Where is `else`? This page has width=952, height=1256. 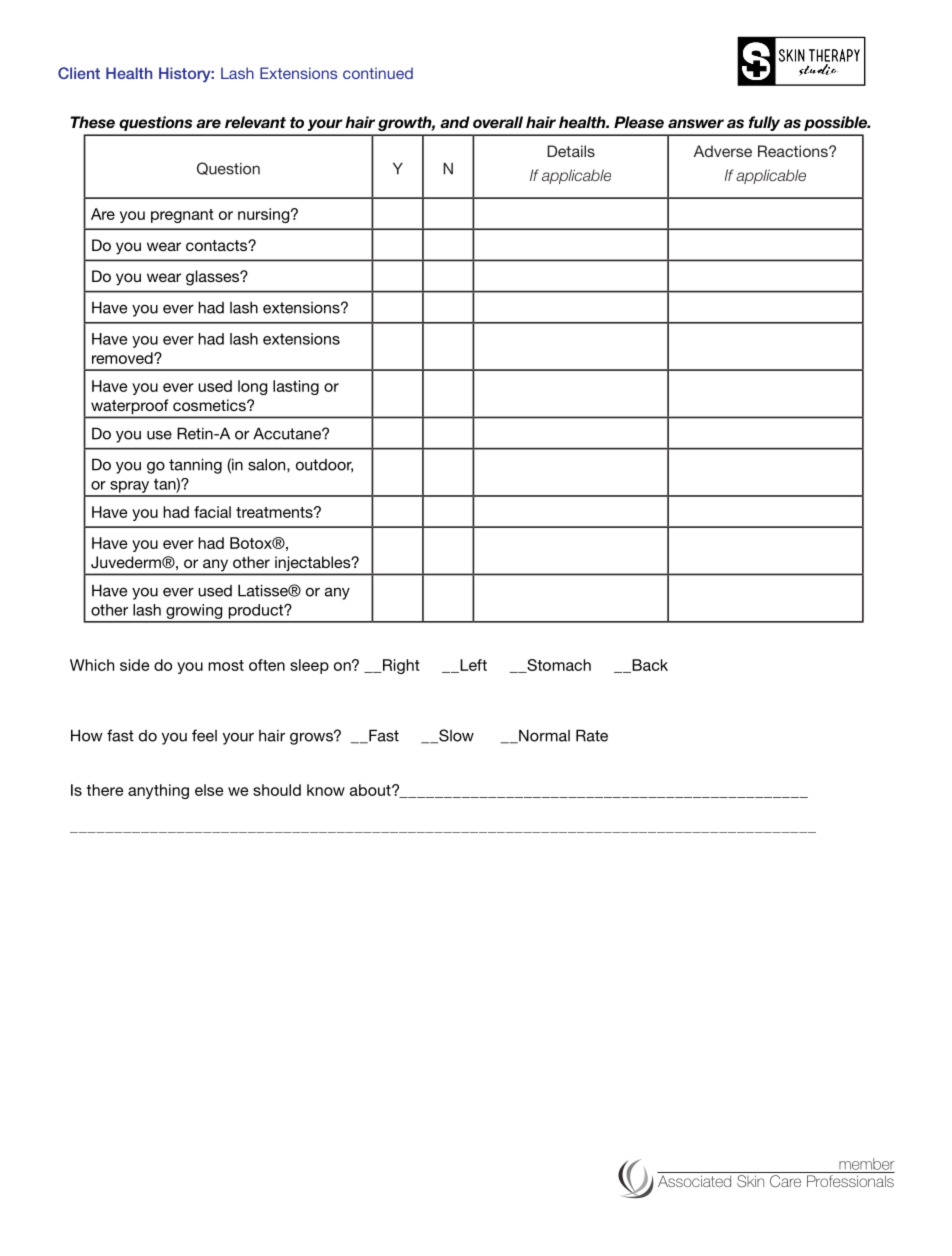
else is located at coordinates (209, 790).
